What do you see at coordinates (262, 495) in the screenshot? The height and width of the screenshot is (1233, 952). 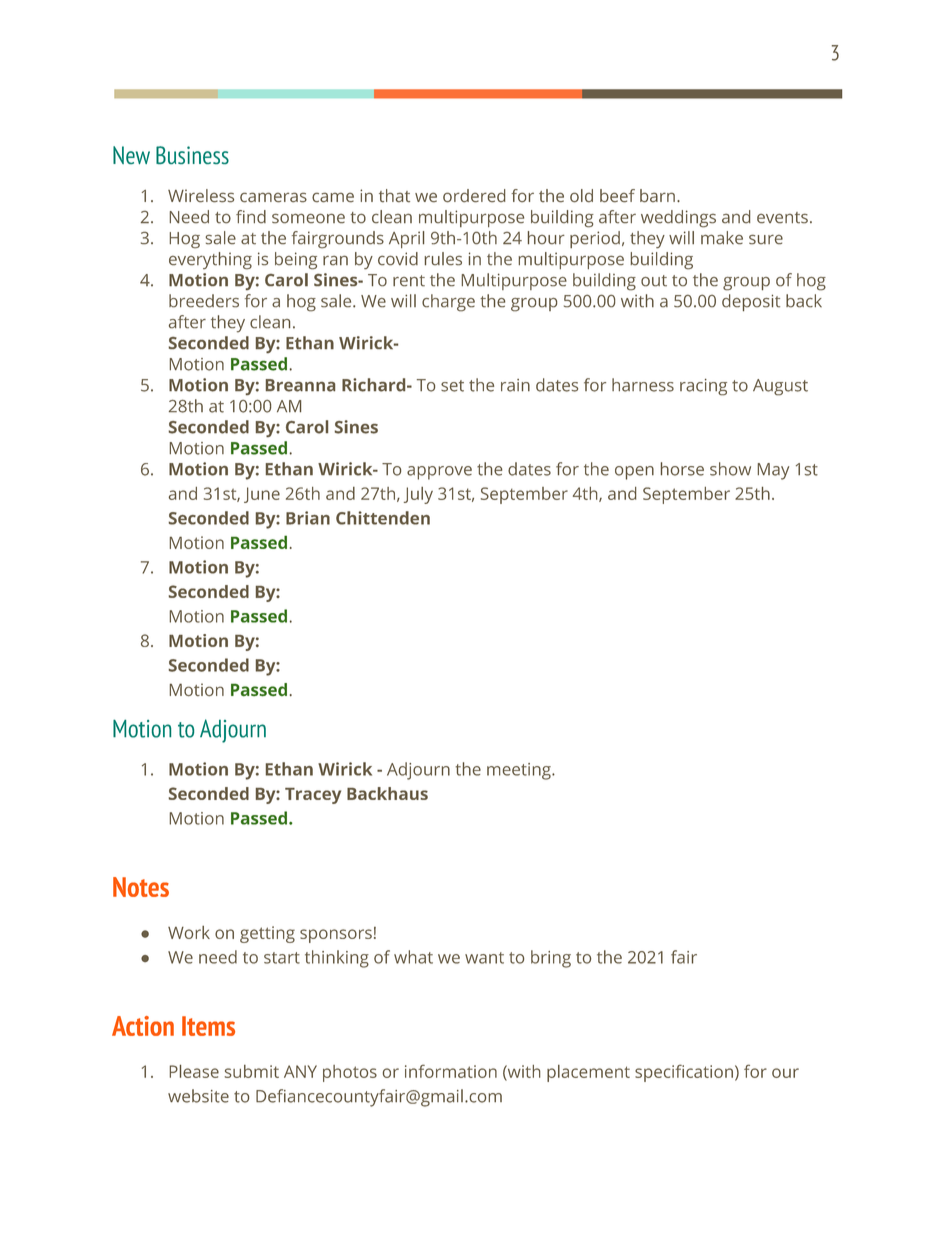 I see `June` at bounding box center [262, 495].
